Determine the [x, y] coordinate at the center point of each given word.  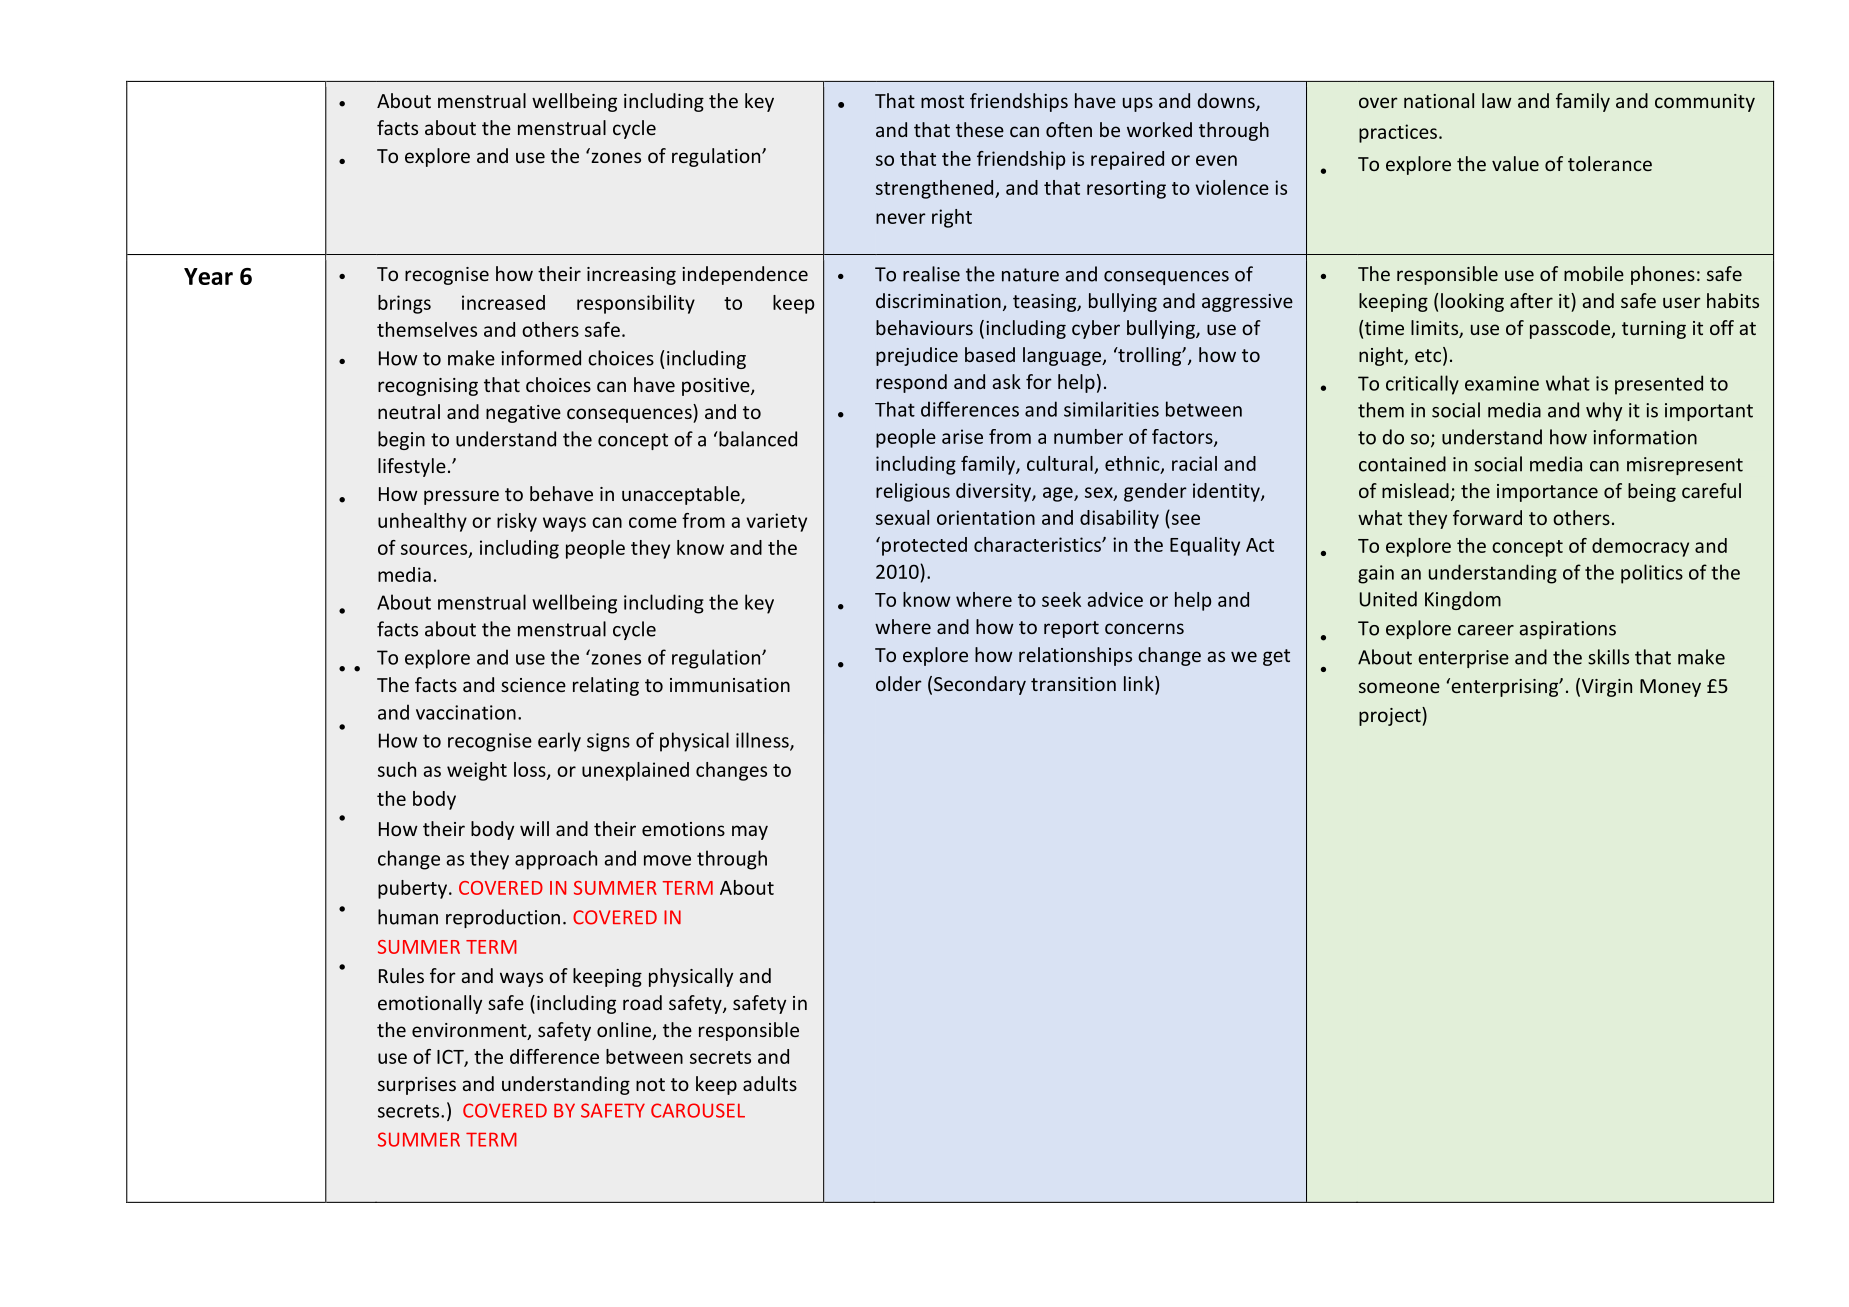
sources [435, 550]
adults [770, 1083]
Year [208, 276]
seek [1061, 599]
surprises [417, 1086]
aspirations [1567, 630]
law [1497, 100]
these [980, 129]
